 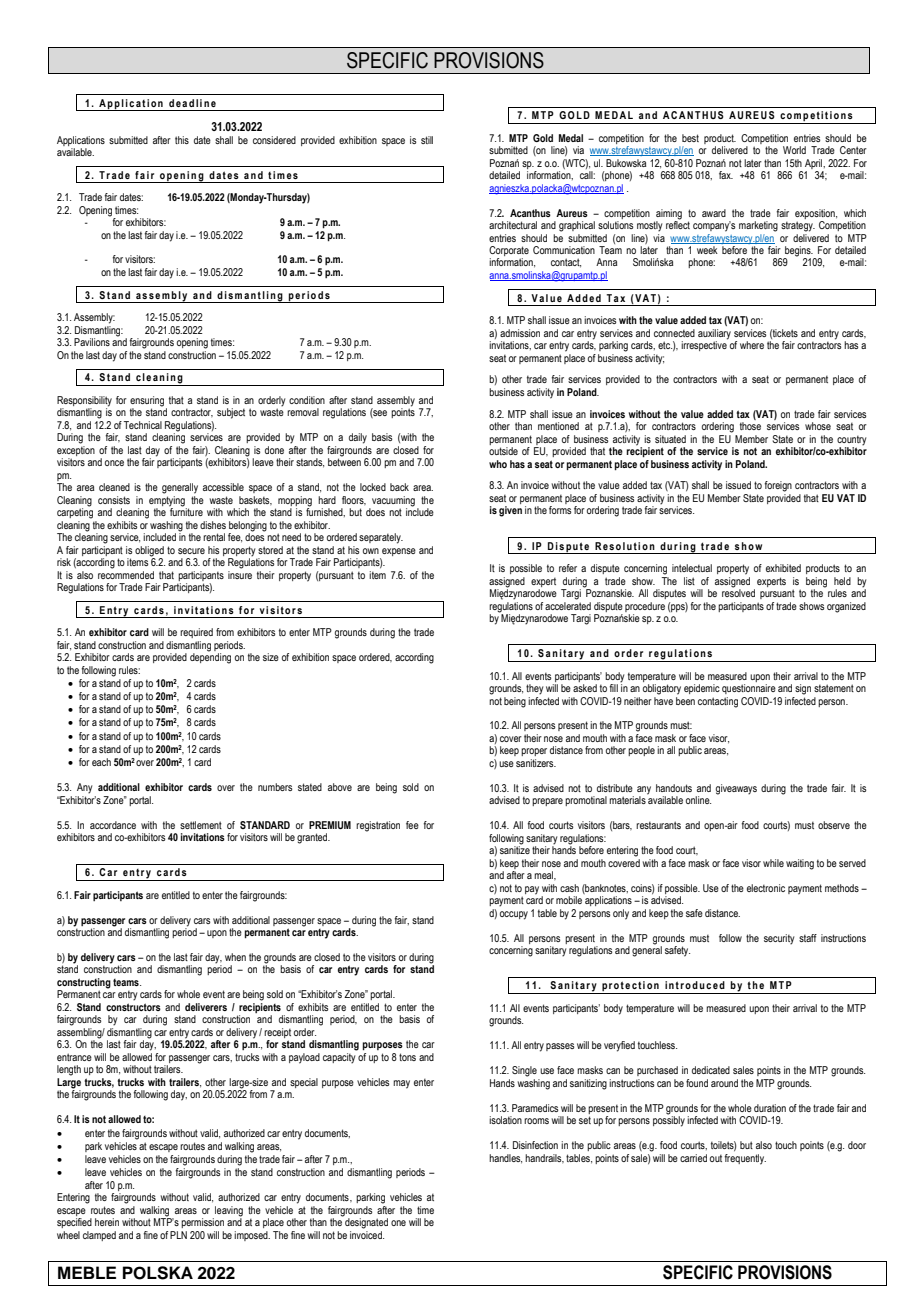 What do you see at coordinates (750, 426) in the page?
I see `those` at bounding box center [750, 426].
